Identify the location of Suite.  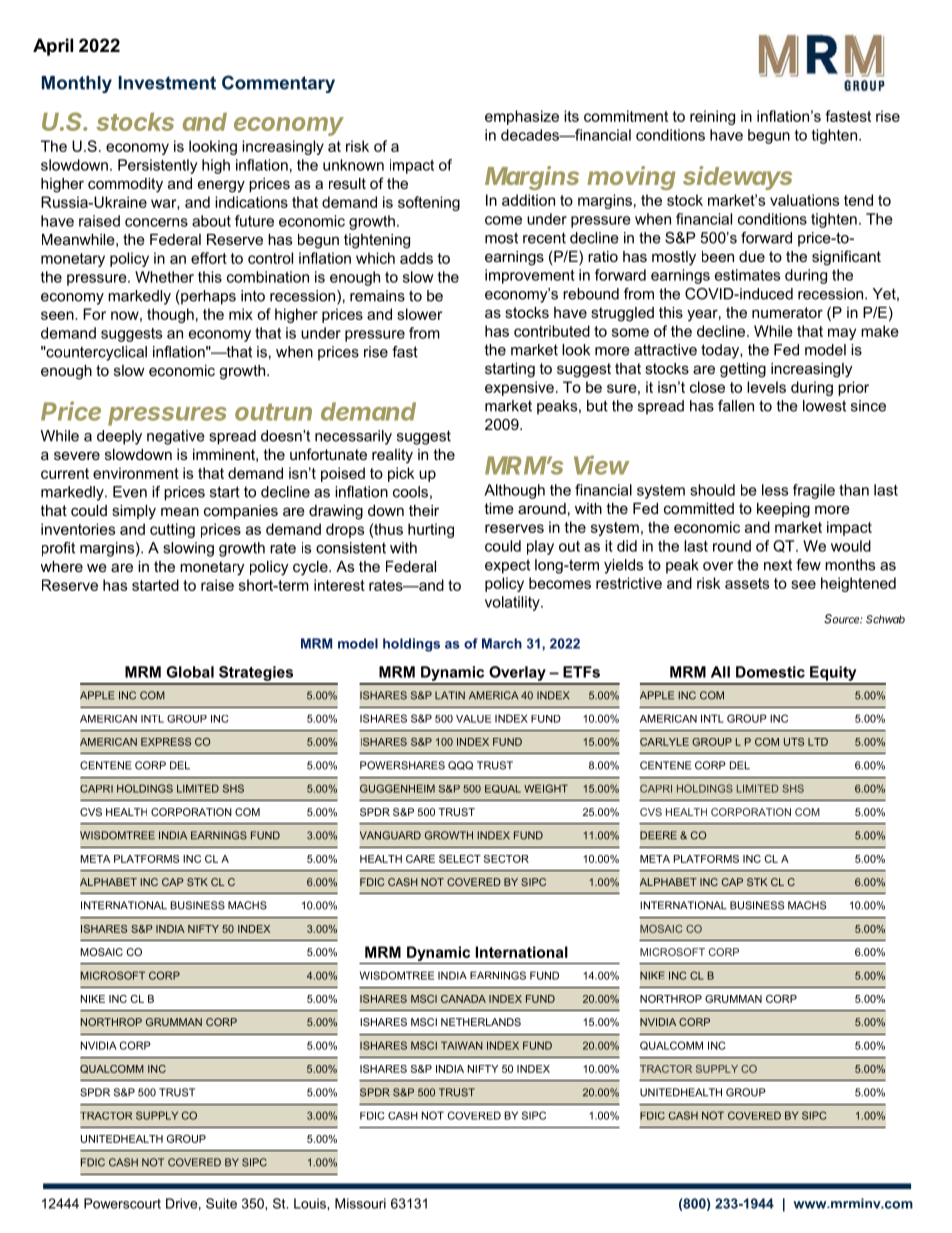
(221, 1203).
